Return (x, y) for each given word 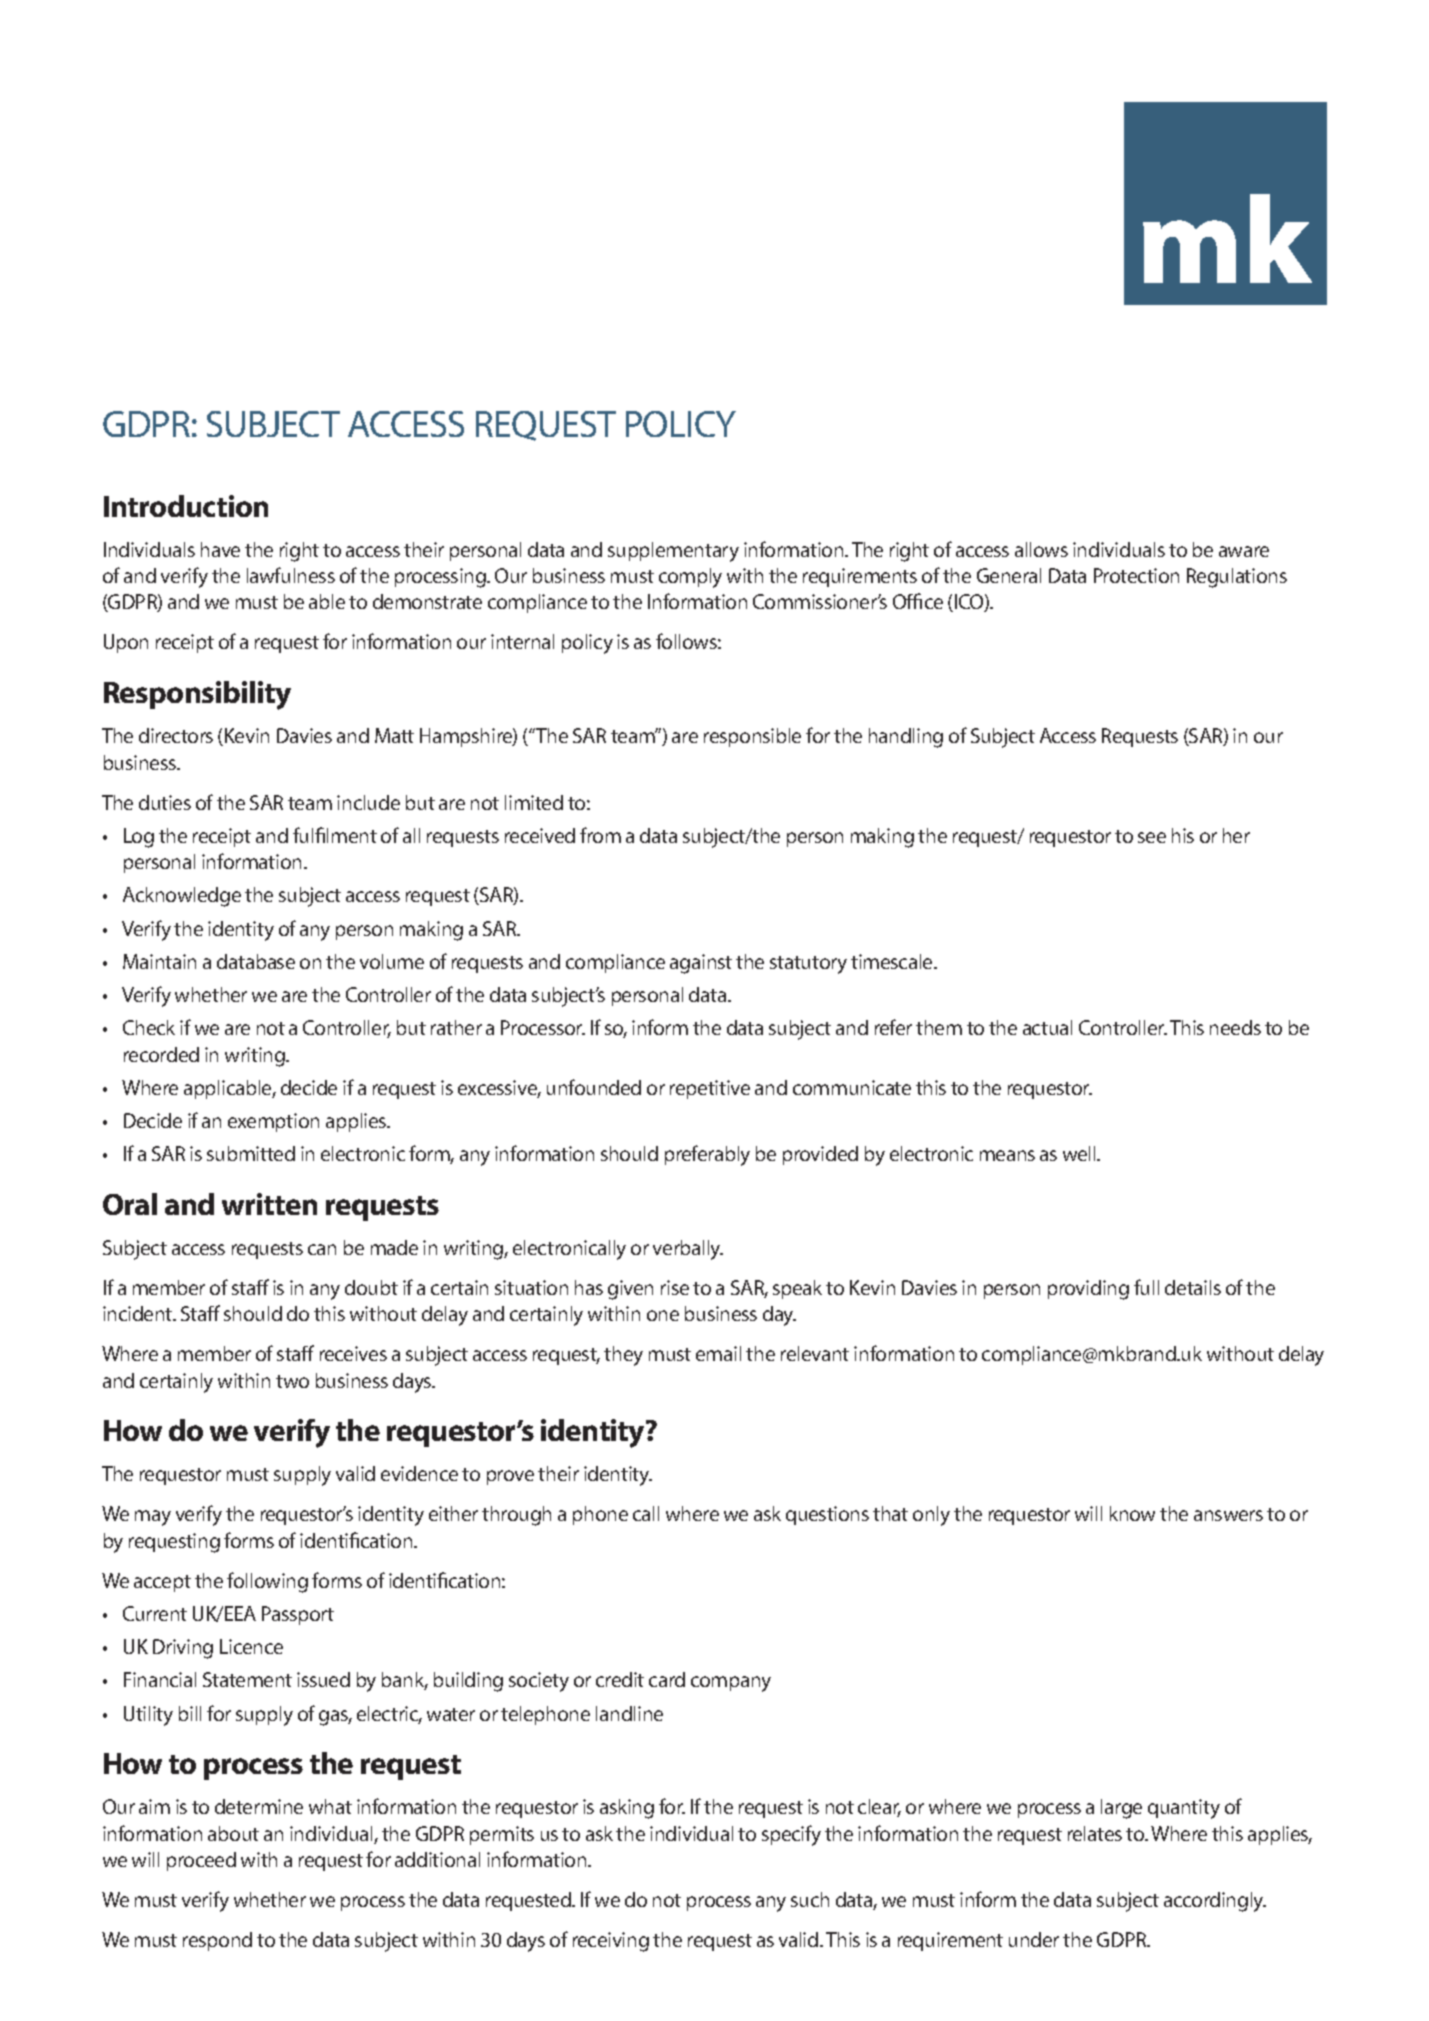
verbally (688, 1250)
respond (217, 1941)
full (1146, 1287)
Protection (1136, 575)
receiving (611, 1942)
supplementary (673, 552)
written (269, 1204)
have (220, 549)
